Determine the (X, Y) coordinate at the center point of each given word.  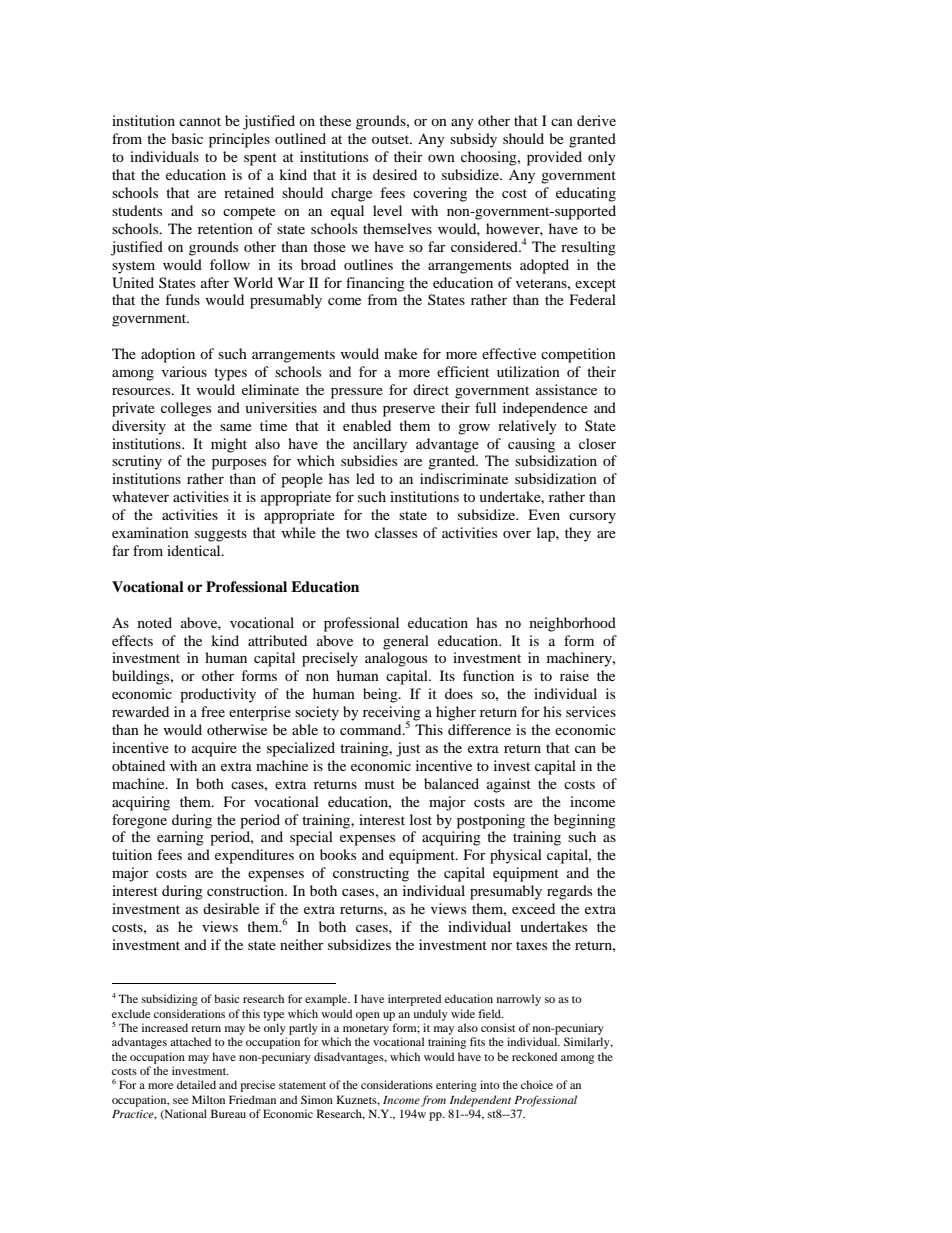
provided (554, 158)
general (406, 642)
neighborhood (573, 624)
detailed (196, 1084)
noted (155, 622)
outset (392, 139)
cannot (200, 121)
